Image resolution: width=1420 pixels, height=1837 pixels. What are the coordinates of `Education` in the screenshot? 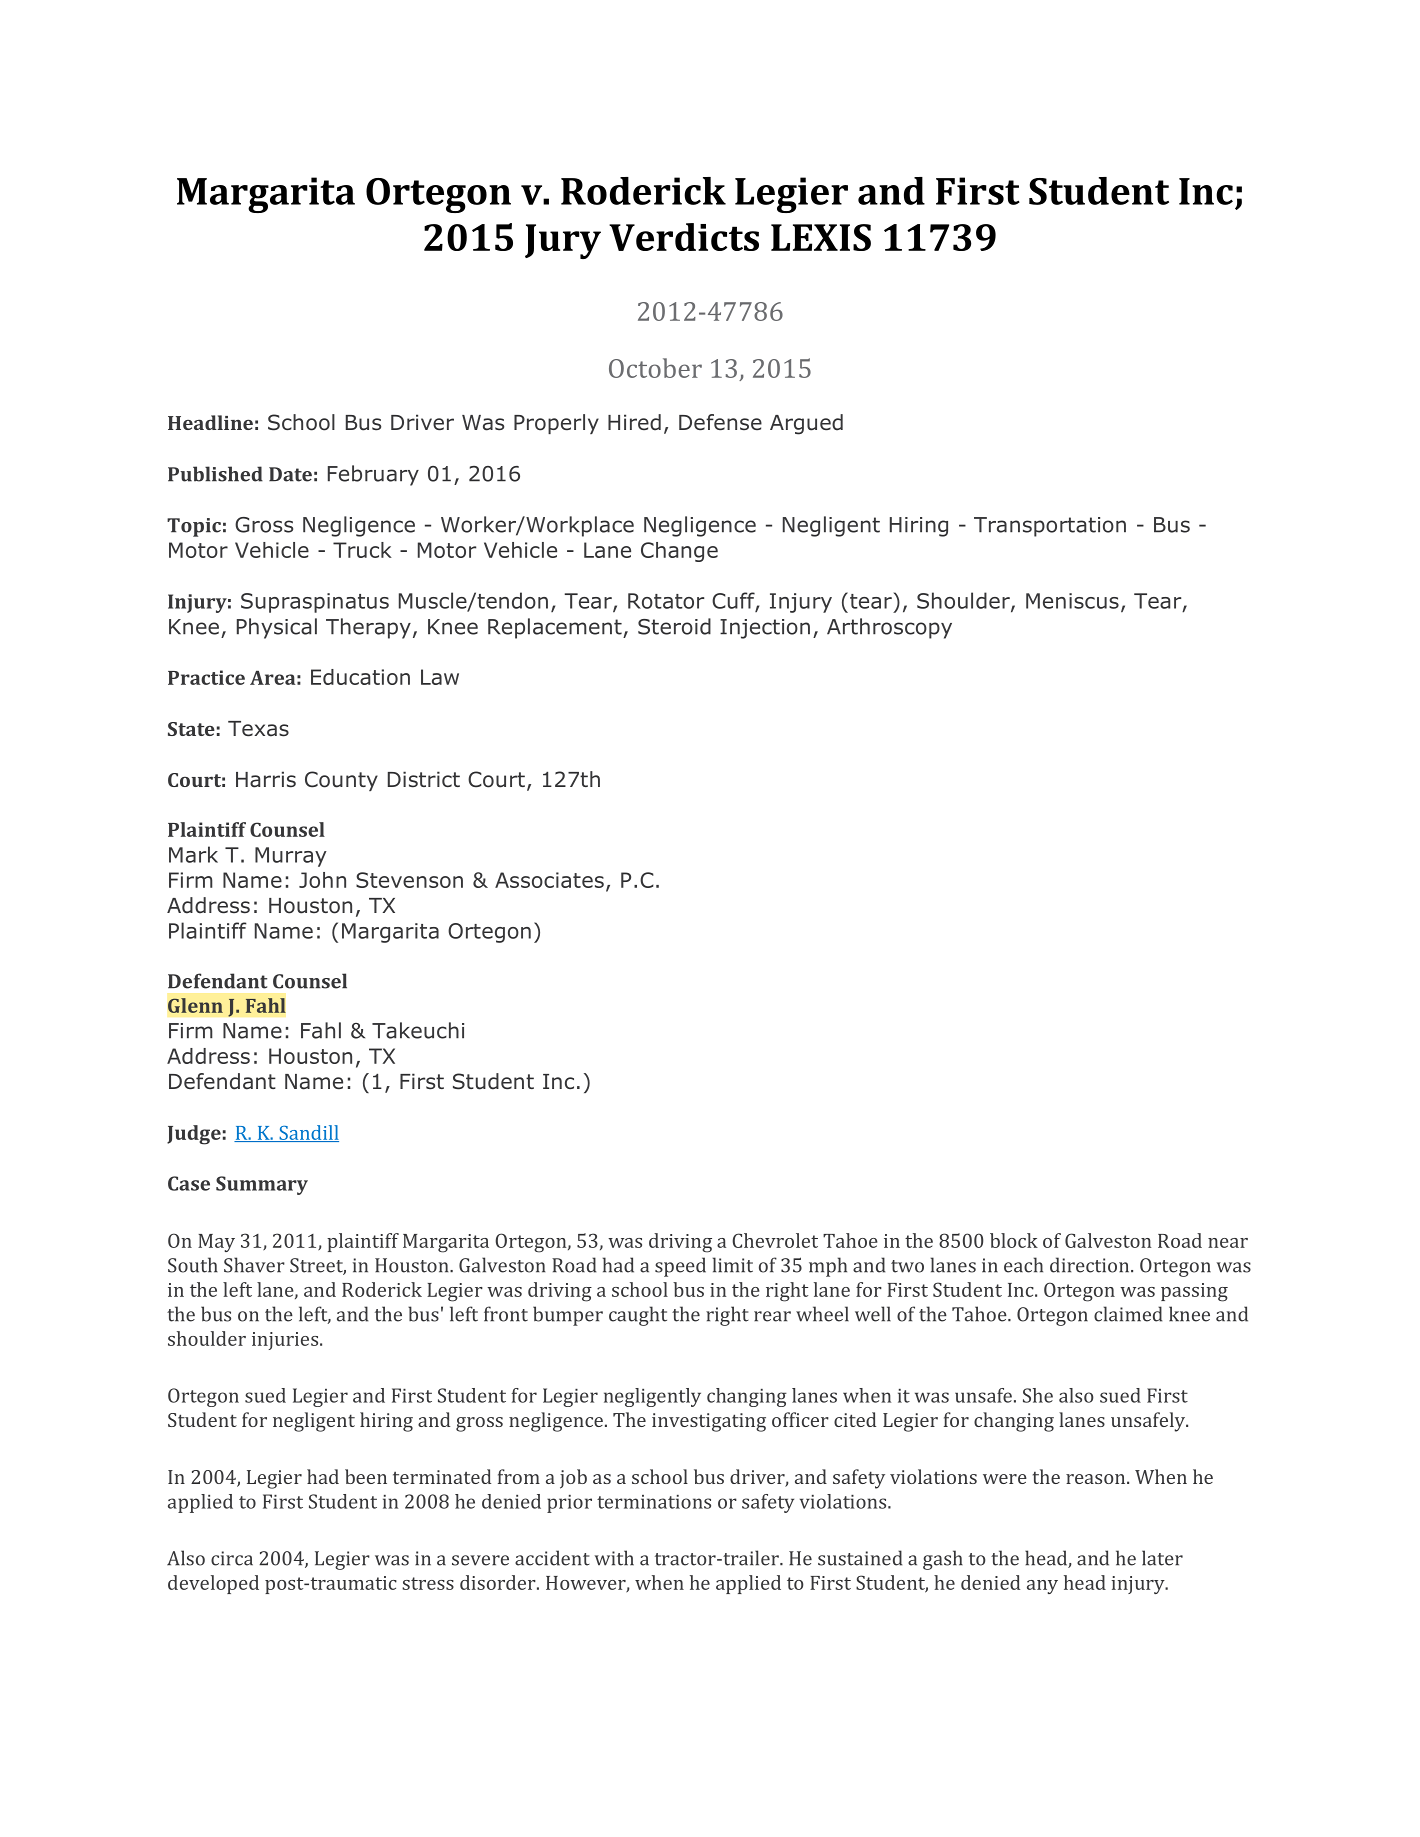 It's located at (360, 677).
